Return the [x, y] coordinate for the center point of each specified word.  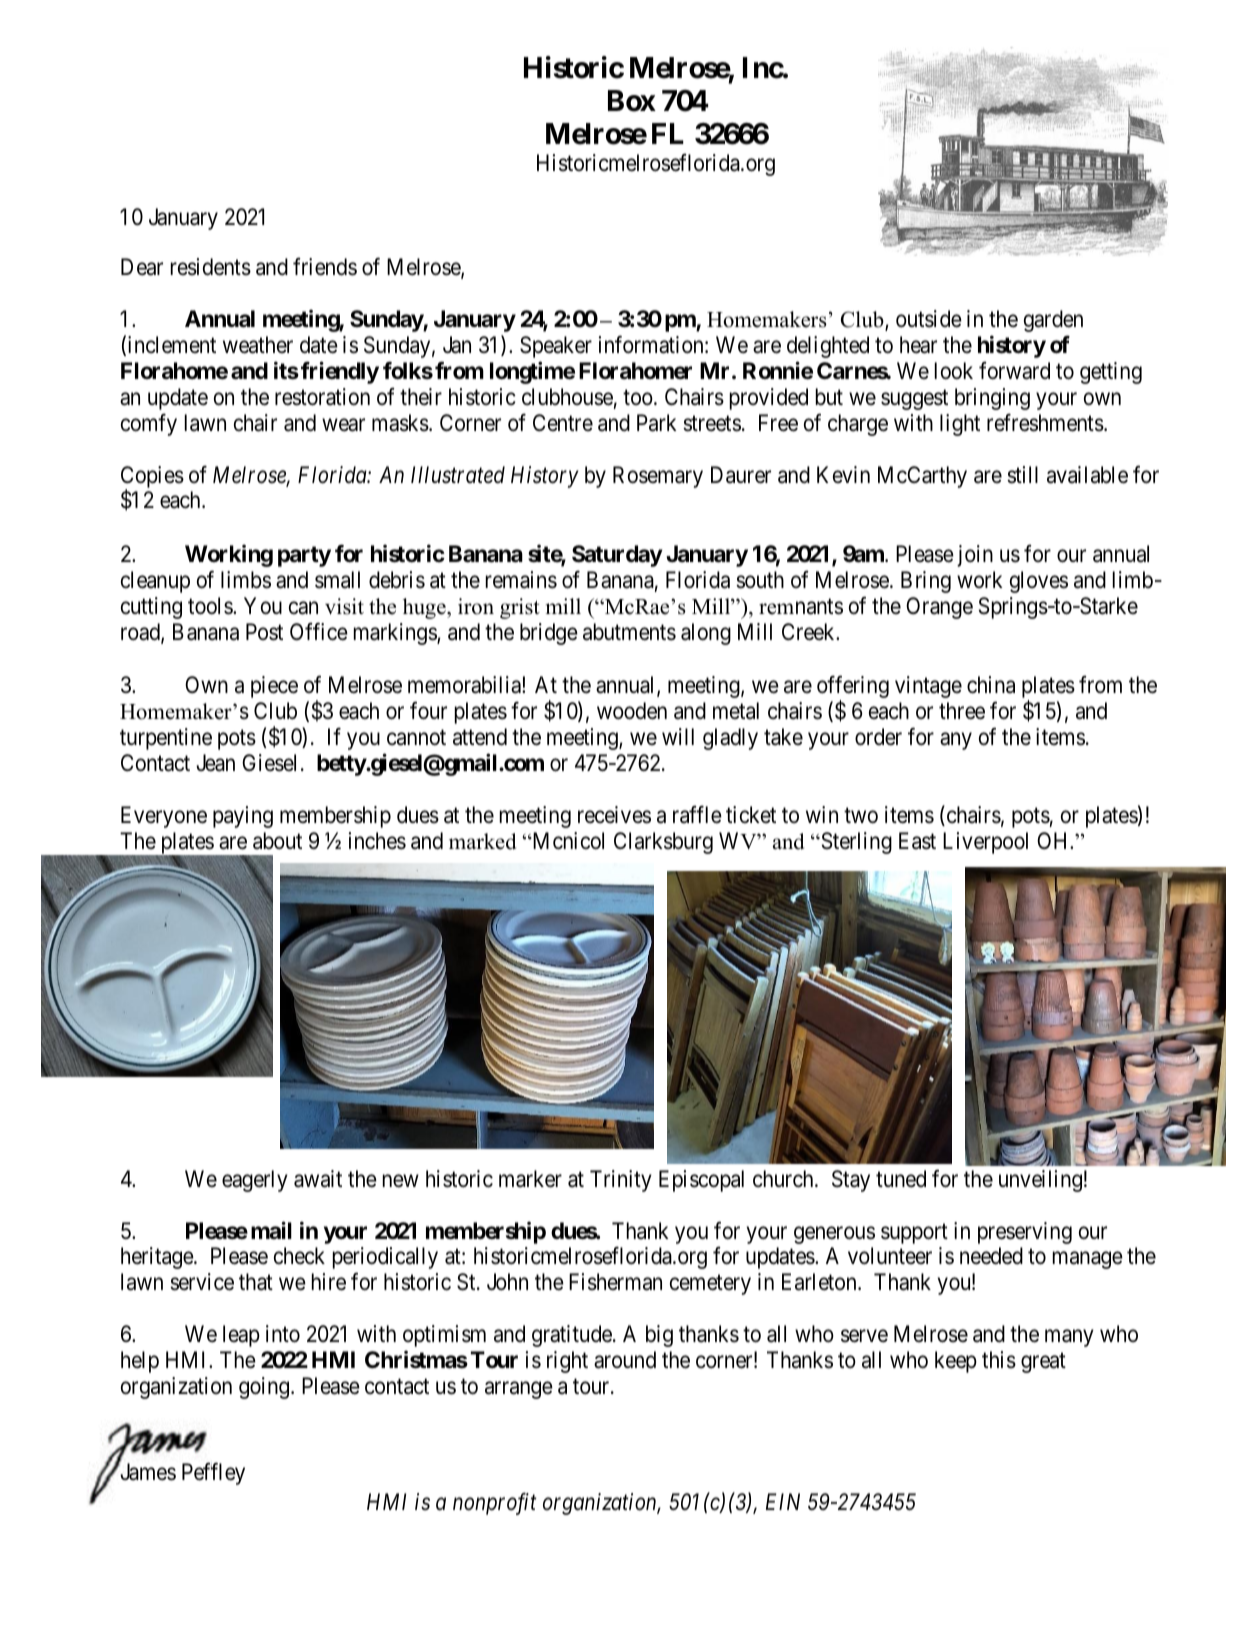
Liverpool [985, 843]
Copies [152, 478]
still [1022, 475]
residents [211, 267]
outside [929, 319]
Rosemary [658, 477]
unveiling [1040, 1181]
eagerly [255, 1181]
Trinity [621, 1181]
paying [243, 817]
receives [614, 815]
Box [632, 101]
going [265, 1388]
